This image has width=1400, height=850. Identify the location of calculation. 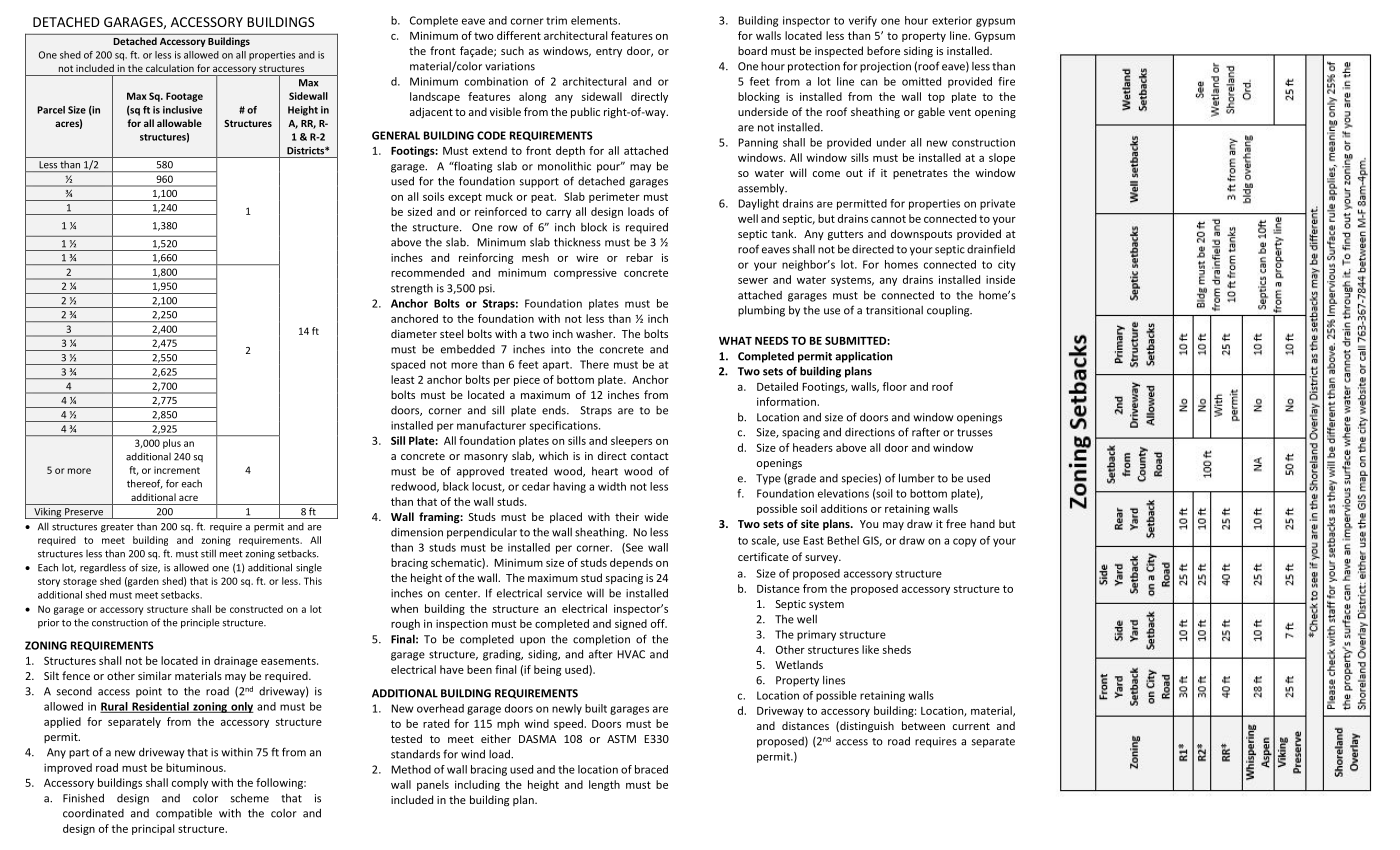
(170, 68).
